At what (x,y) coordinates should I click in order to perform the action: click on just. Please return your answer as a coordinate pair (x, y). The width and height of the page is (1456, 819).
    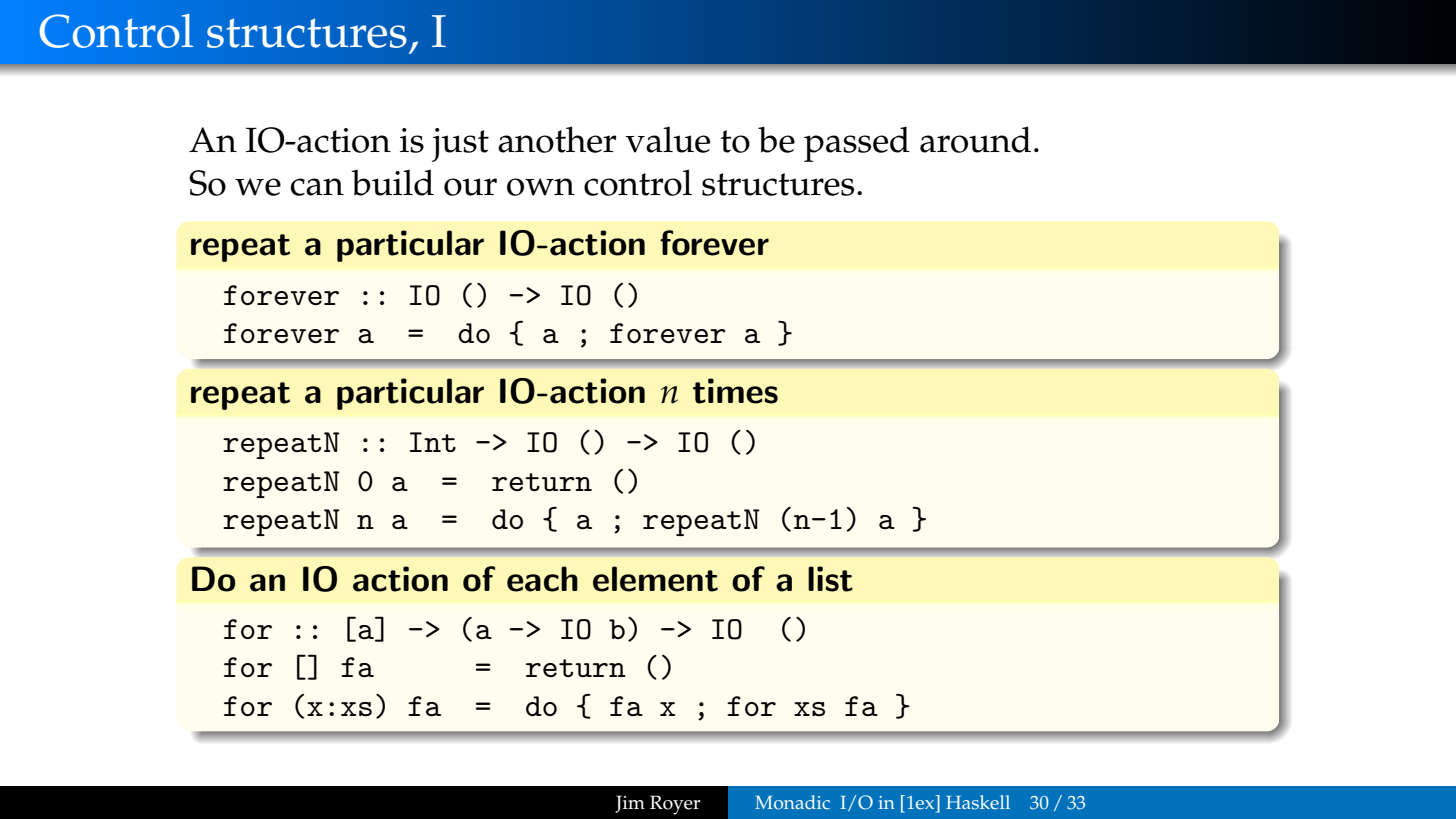
    Looking at the image, I should click on (460, 145).
